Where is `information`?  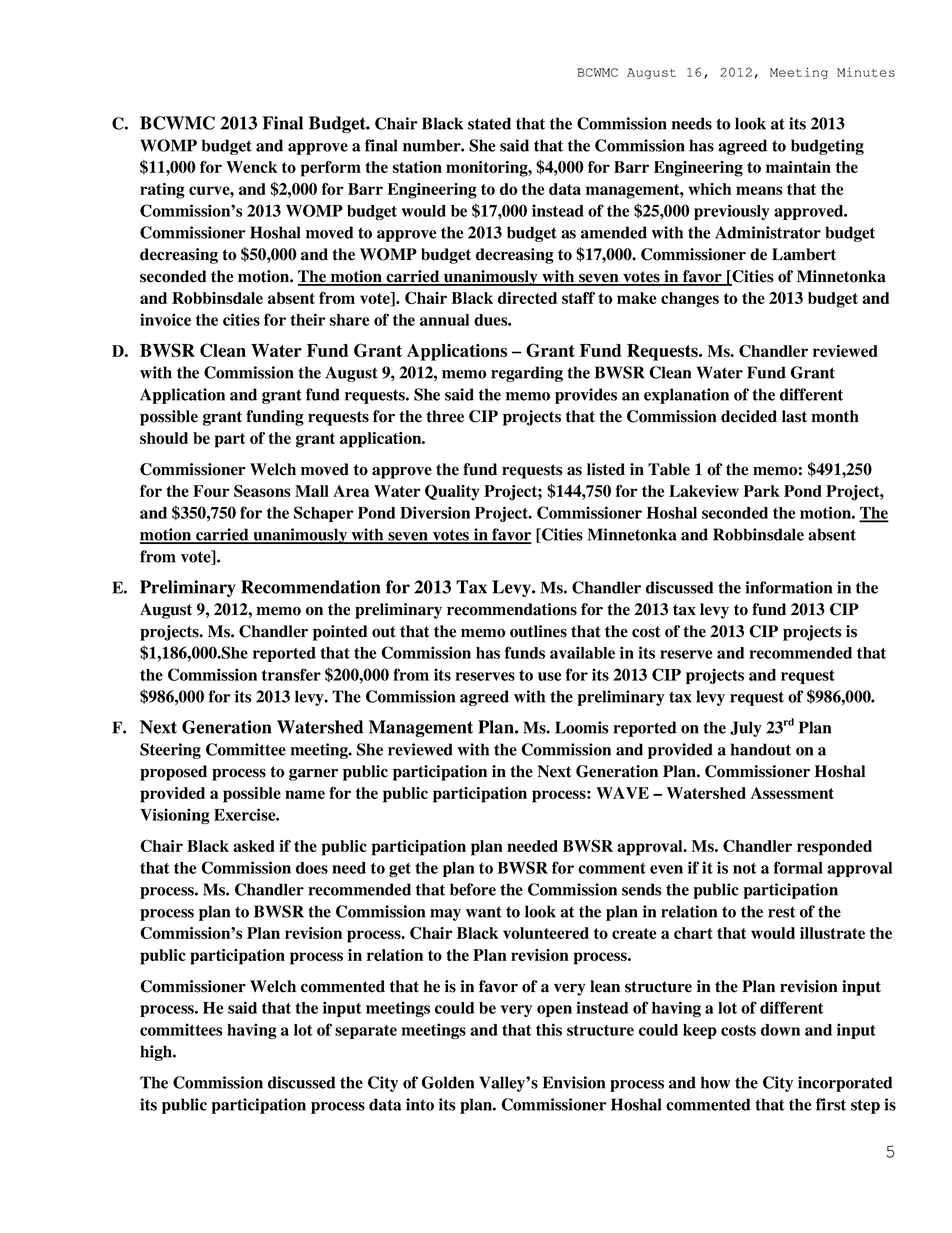 information is located at coordinates (788, 587).
